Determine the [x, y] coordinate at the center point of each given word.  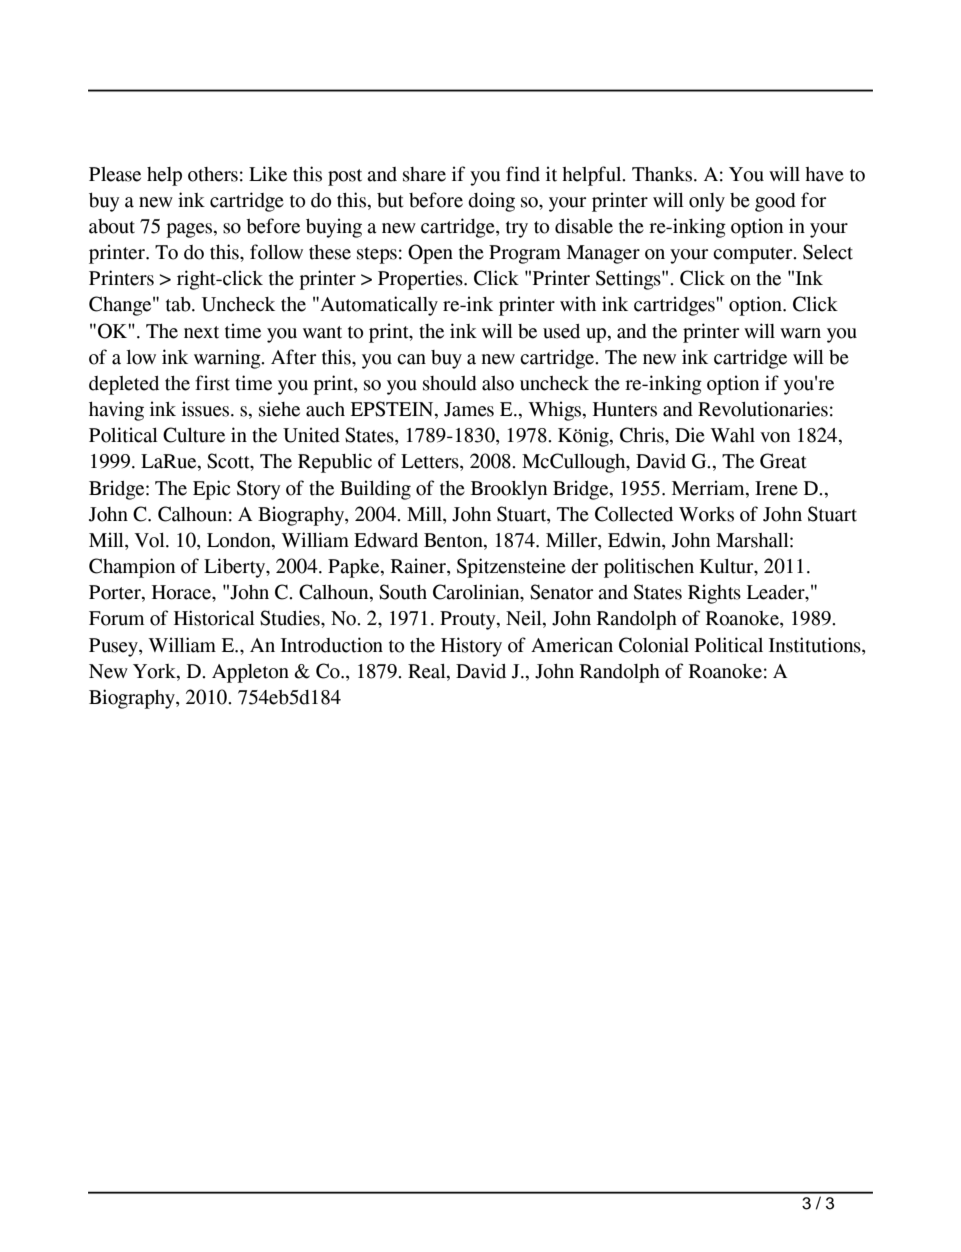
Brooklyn [509, 490]
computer [754, 255]
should [450, 383]
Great [783, 461]
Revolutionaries [763, 409]
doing [491, 202]
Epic [211, 490]
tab [179, 304]
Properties [421, 280]
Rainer [419, 567]
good [775, 202]
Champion [132, 568]
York [155, 671]
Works [706, 514]
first [212, 383]
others [213, 174]
